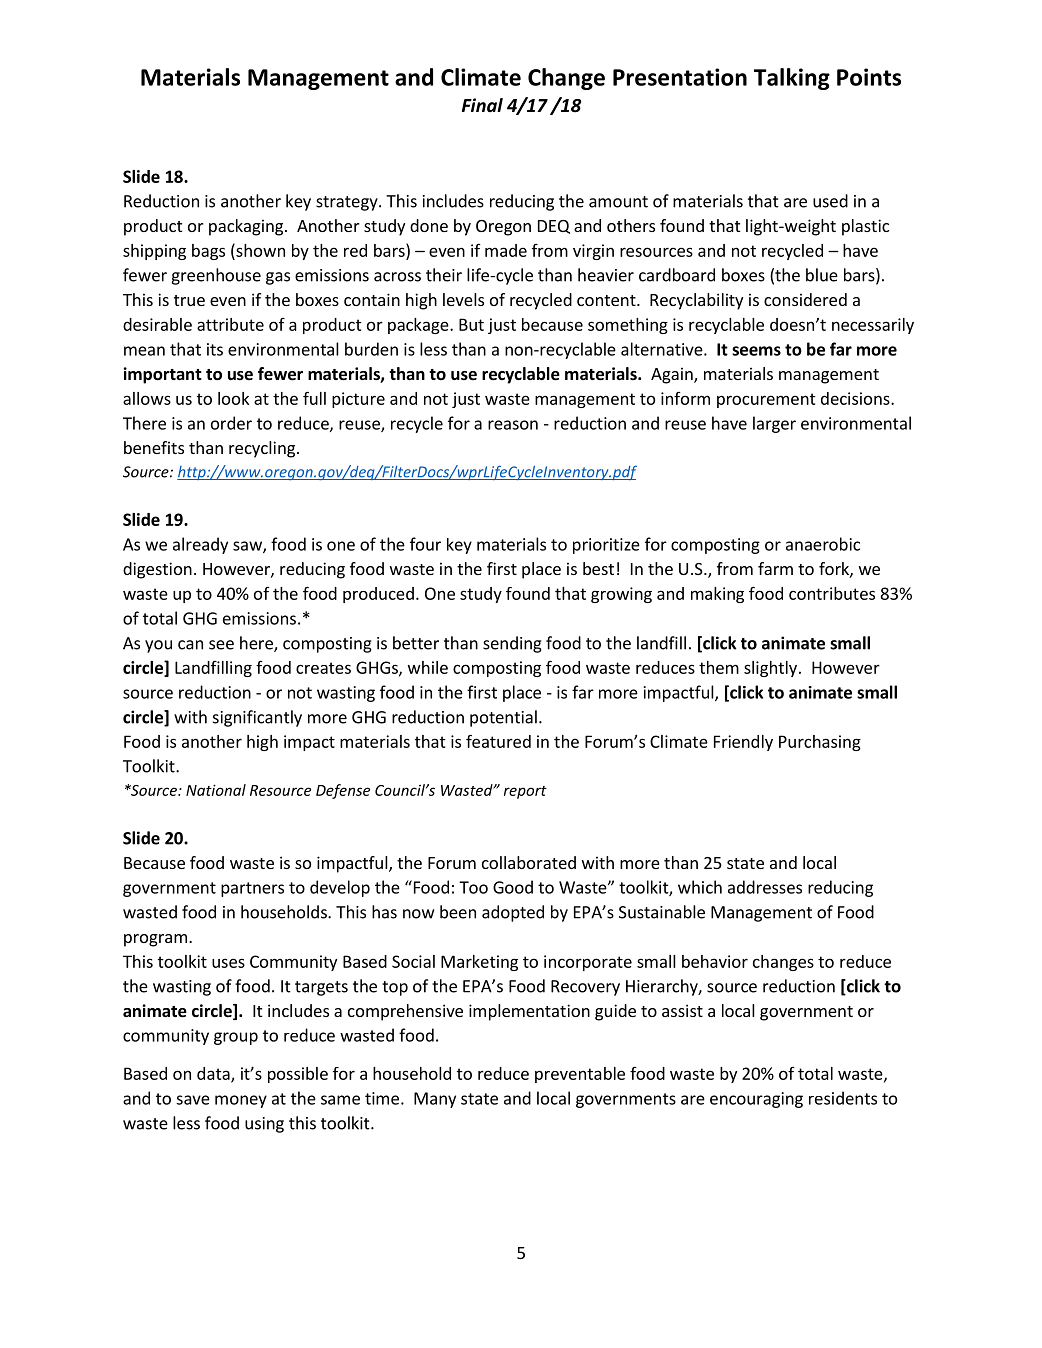 The height and width of the image is (1348, 1042). I want to click on Final, so click(482, 105).
